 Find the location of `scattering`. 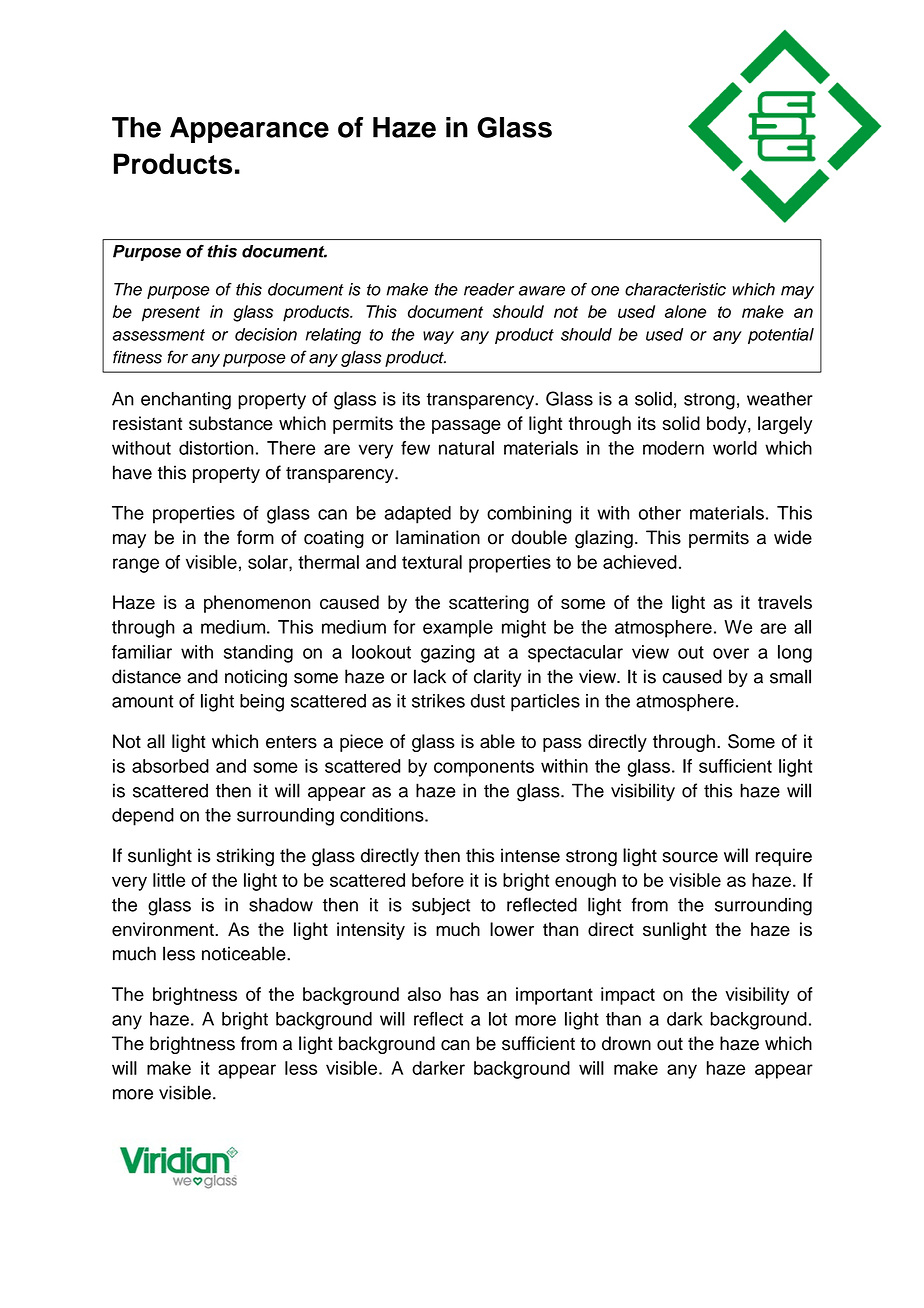

scattering is located at coordinates (489, 604).
